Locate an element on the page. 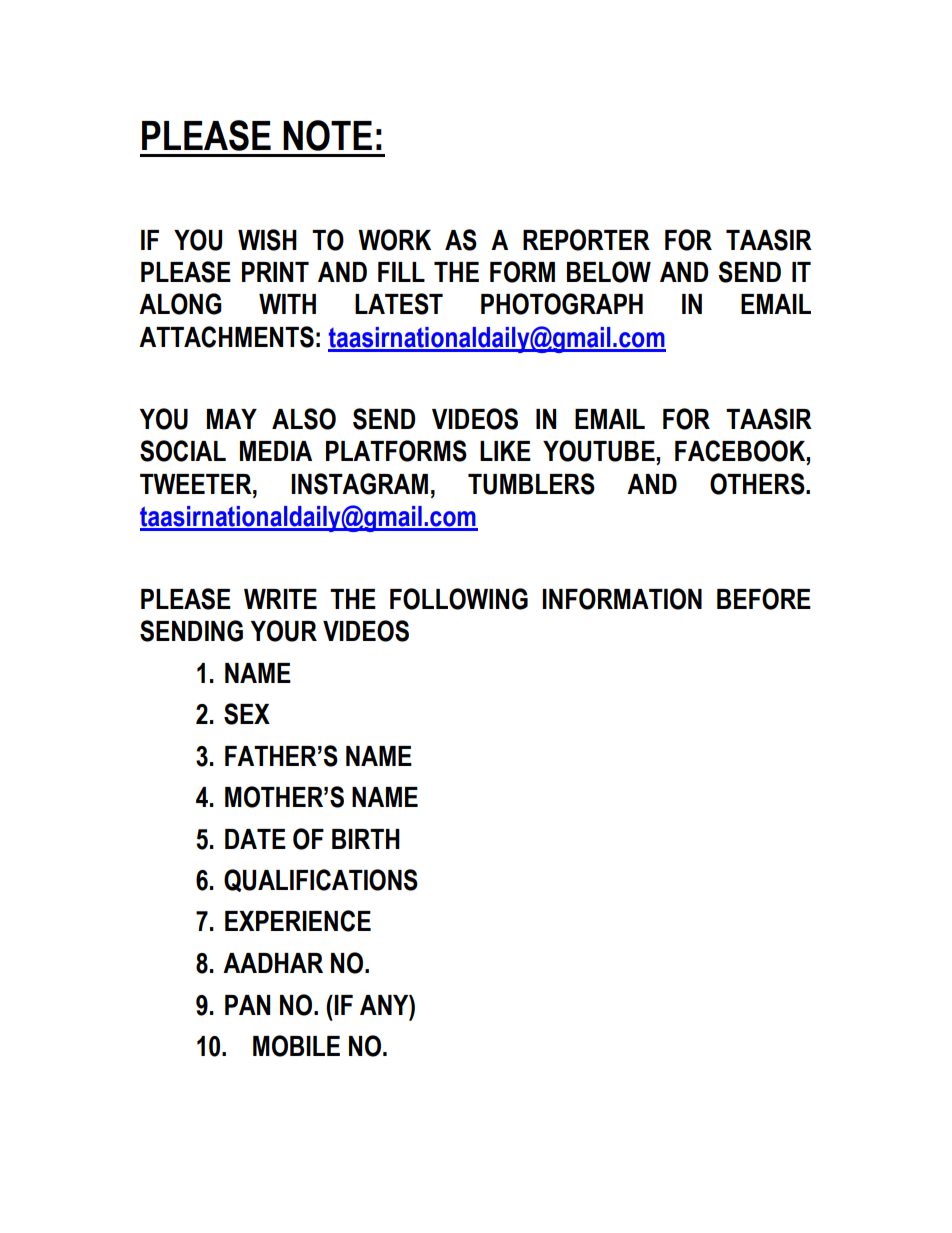  WRITE is located at coordinates (280, 599).
